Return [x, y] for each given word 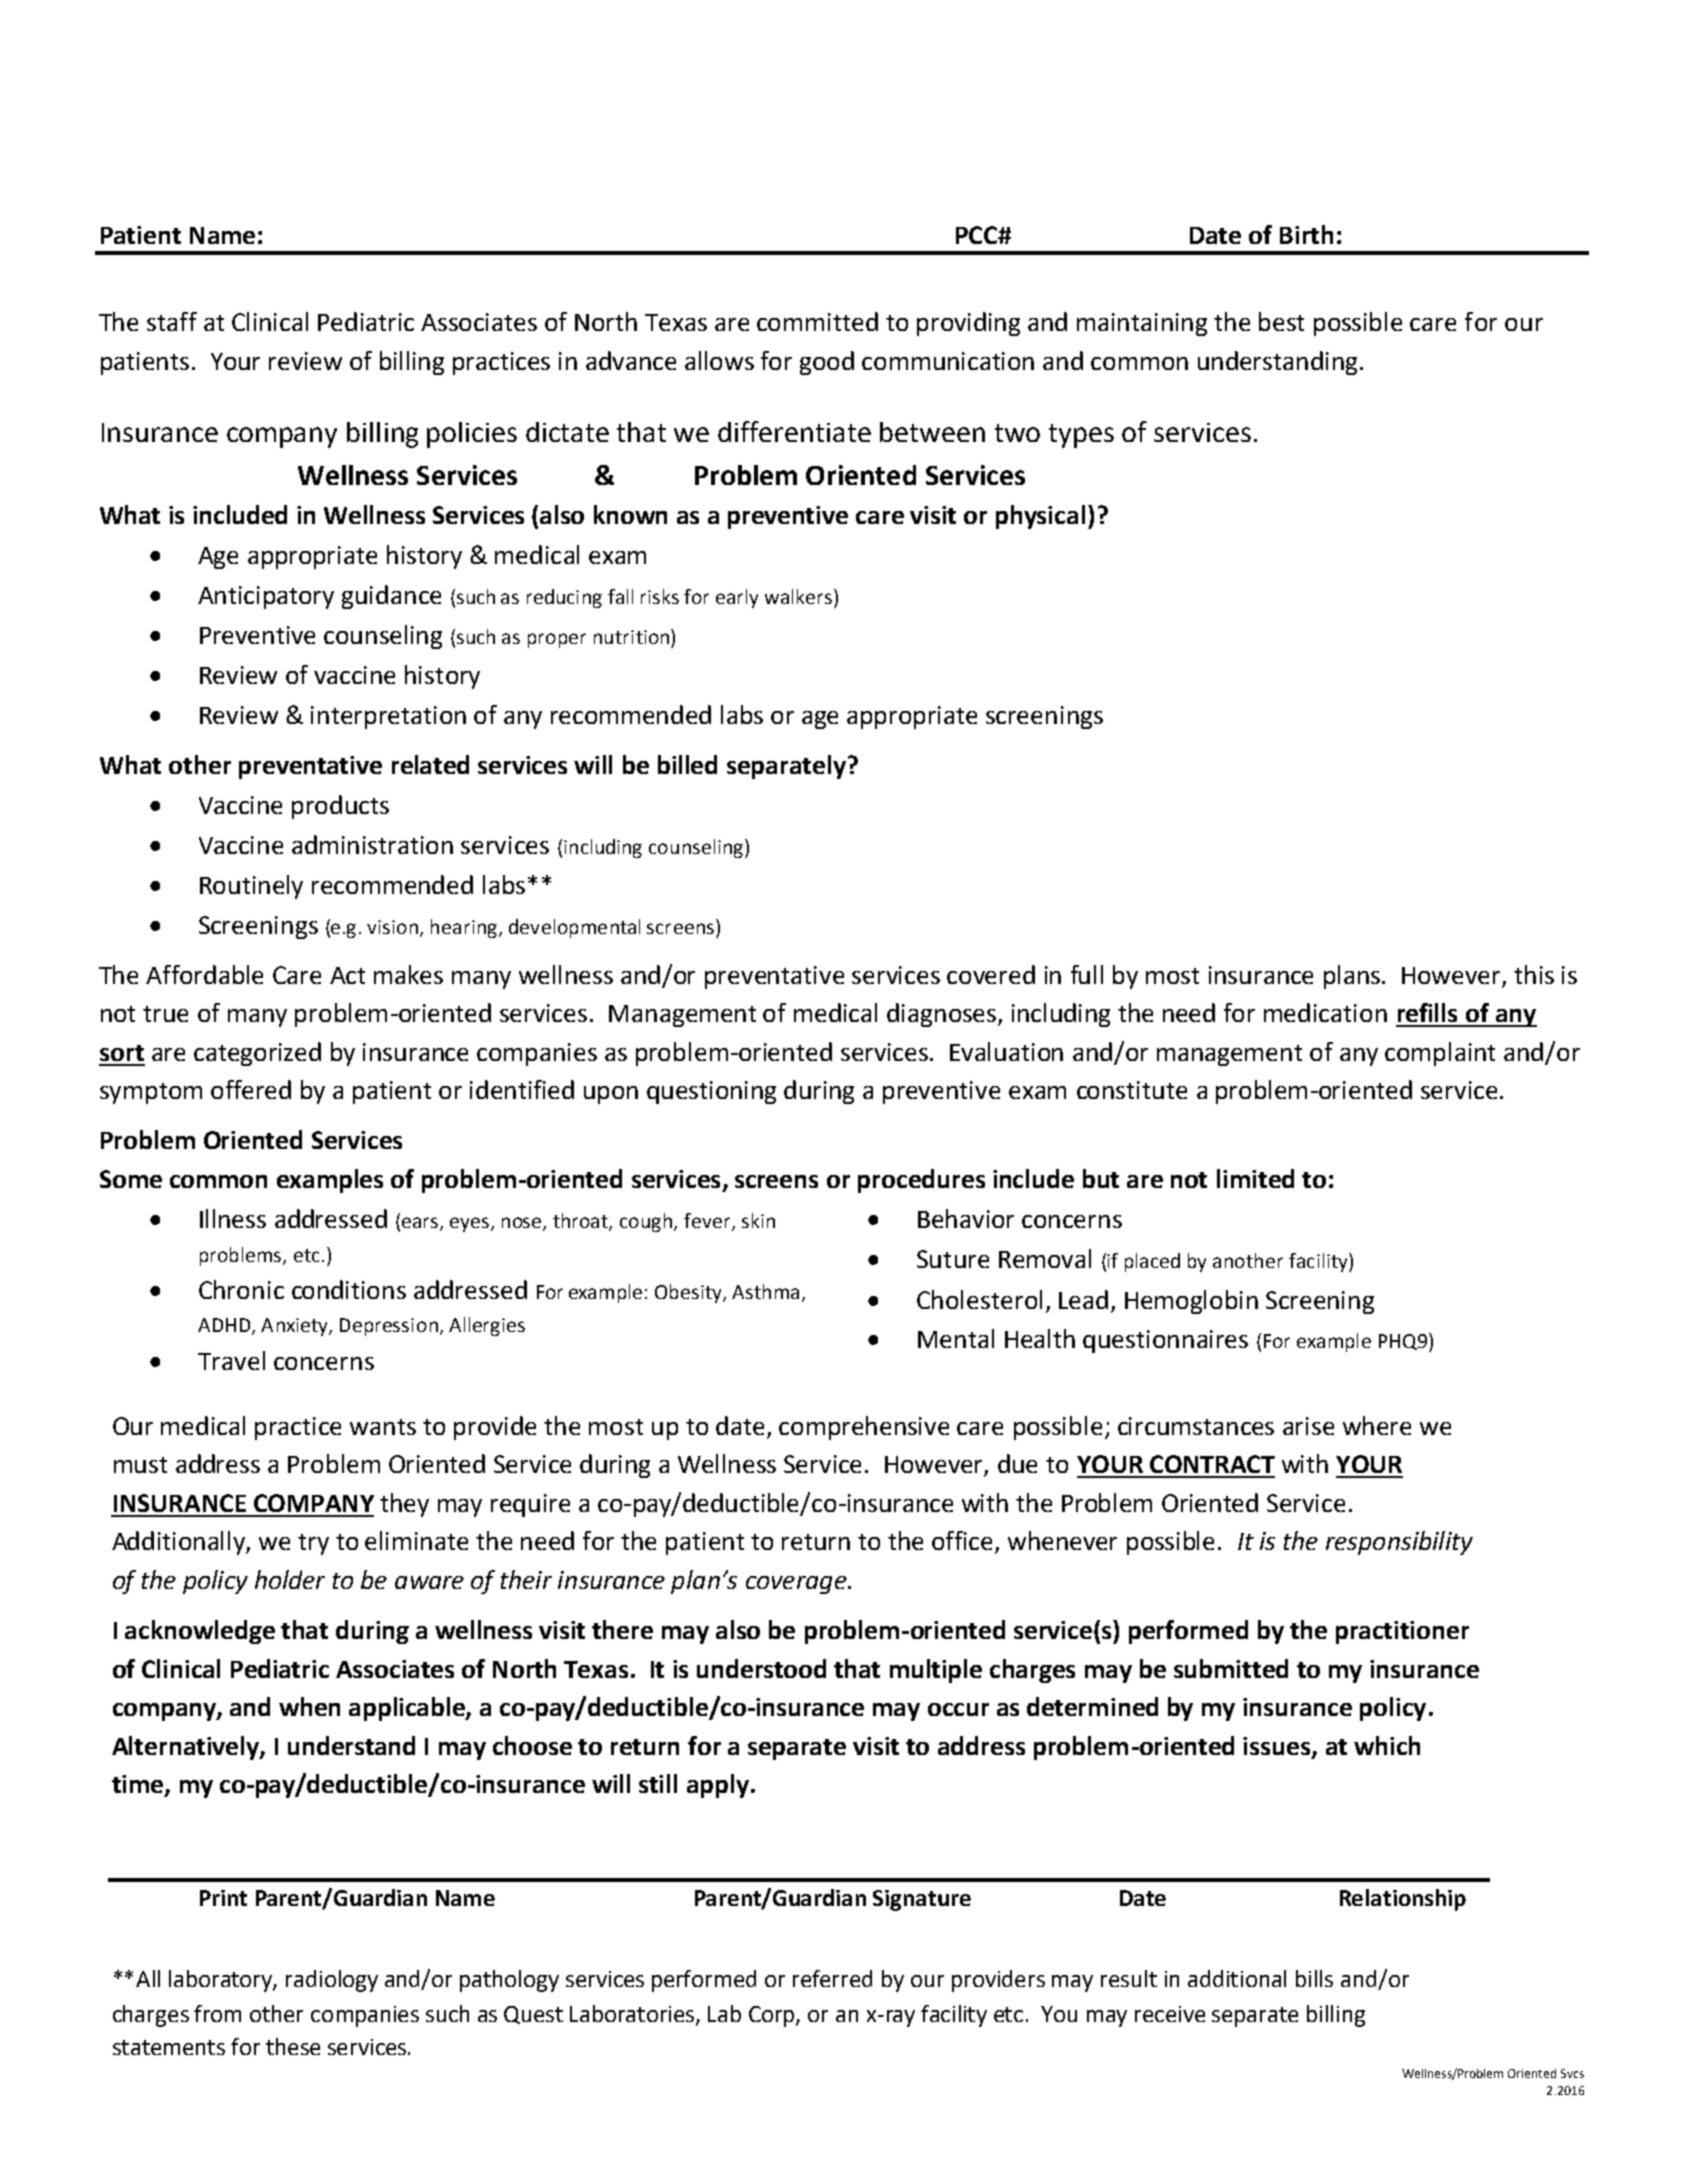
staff [172, 321]
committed [817, 321]
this [1534, 974]
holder [290, 1579]
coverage [797, 1585]
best [1281, 321]
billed [687, 764]
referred [832, 1978]
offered [251, 1089]
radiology [332, 1981]
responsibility [1399, 1543]
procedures [921, 1181]
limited [1255, 1178]
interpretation [388, 717]
